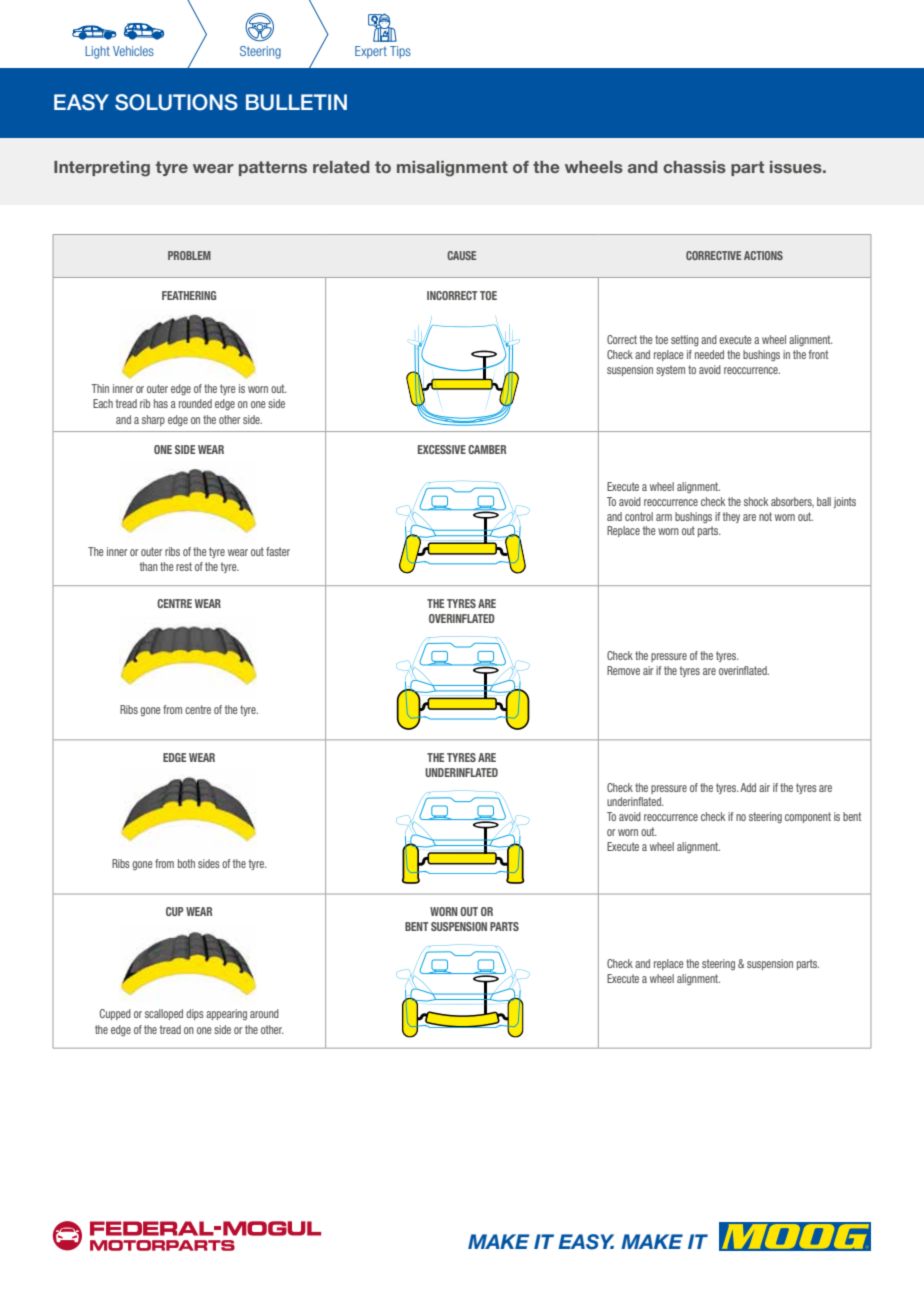 This image has width=924, height=1308. Describe the element at coordinates (184, 566) in the image. I see `rest` at that location.
